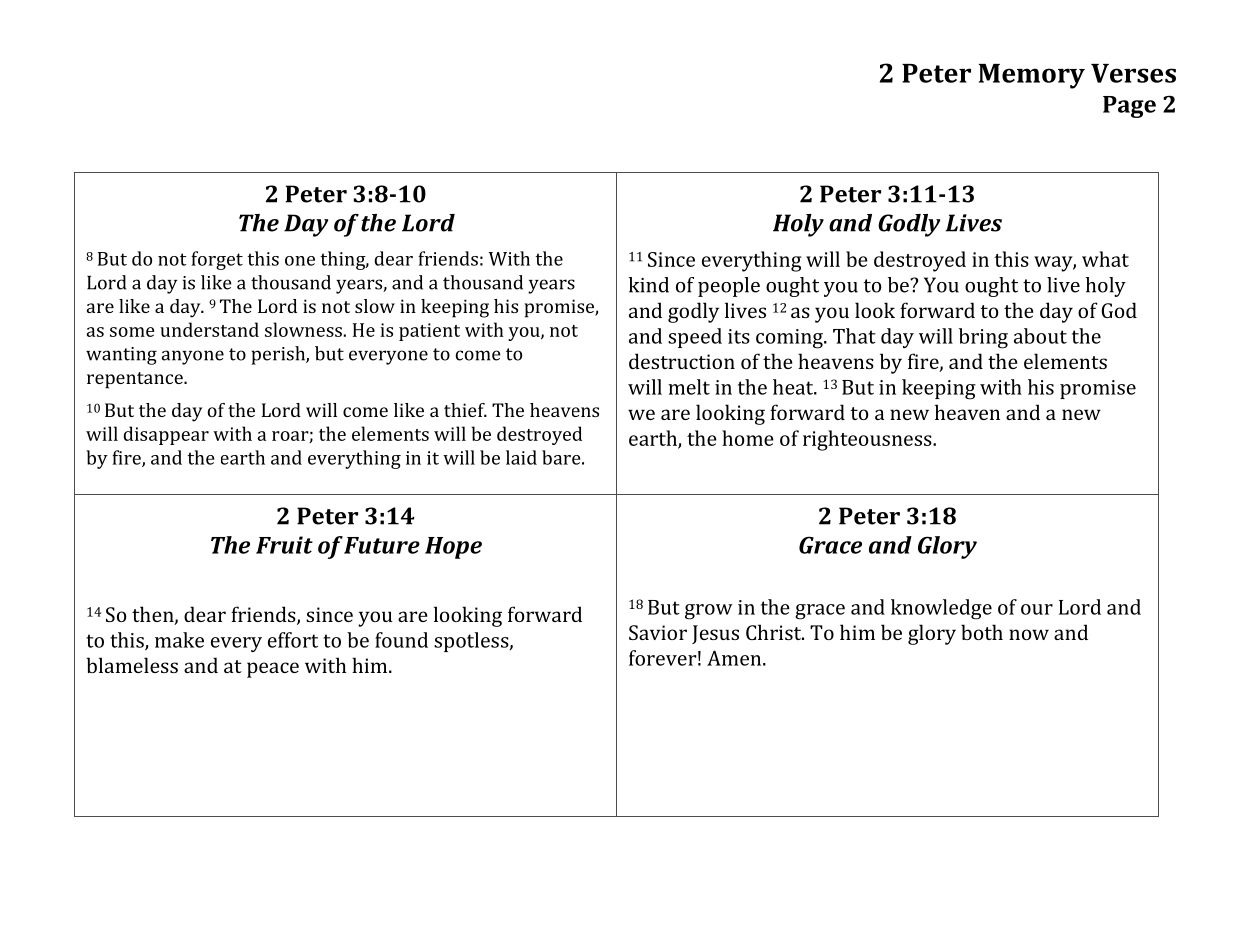 The image size is (1233, 952). I want to click on Memory, so click(1032, 76).
